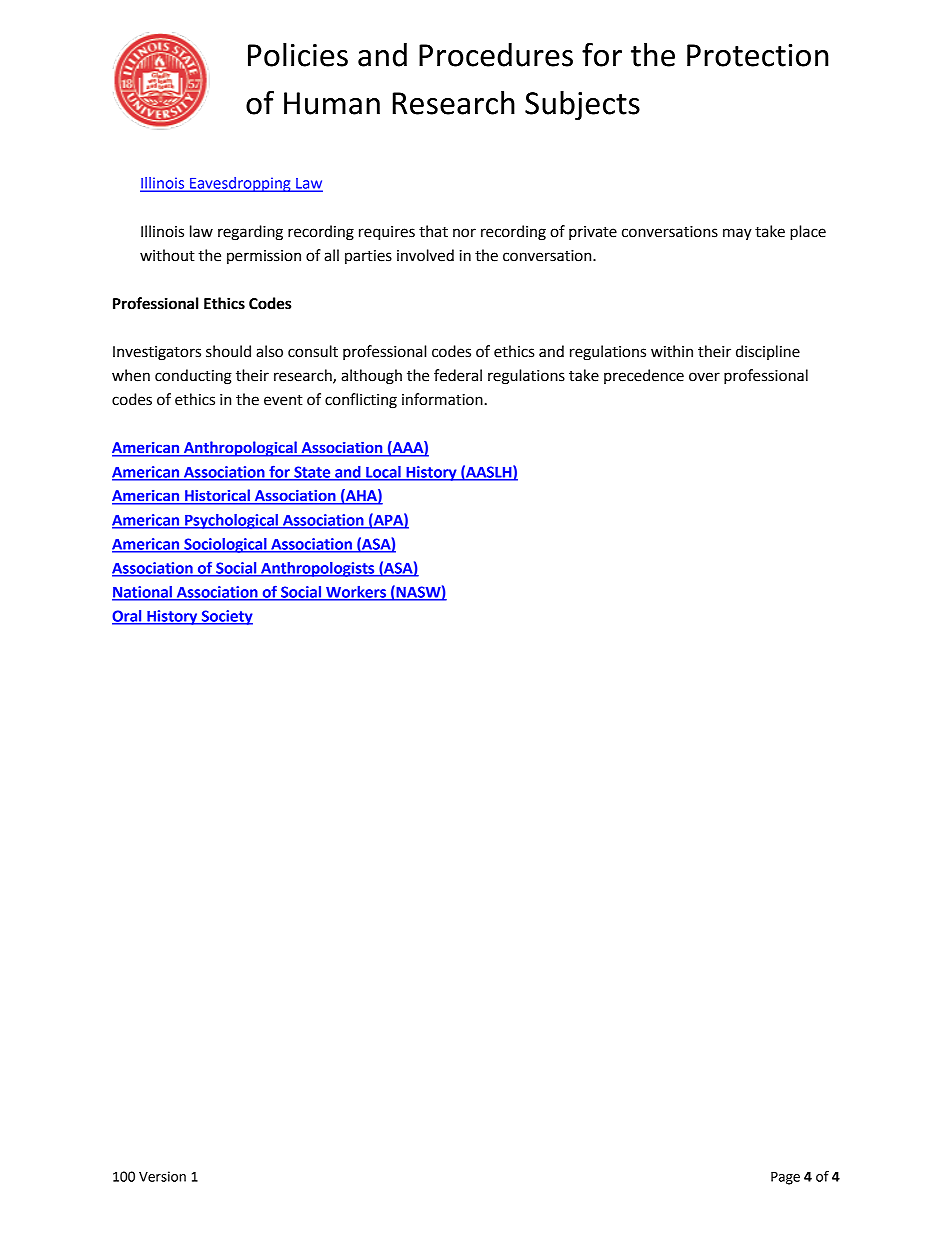 The height and width of the image is (1233, 952). What do you see at coordinates (704, 377) in the image?
I see `over` at bounding box center [704, 377].
